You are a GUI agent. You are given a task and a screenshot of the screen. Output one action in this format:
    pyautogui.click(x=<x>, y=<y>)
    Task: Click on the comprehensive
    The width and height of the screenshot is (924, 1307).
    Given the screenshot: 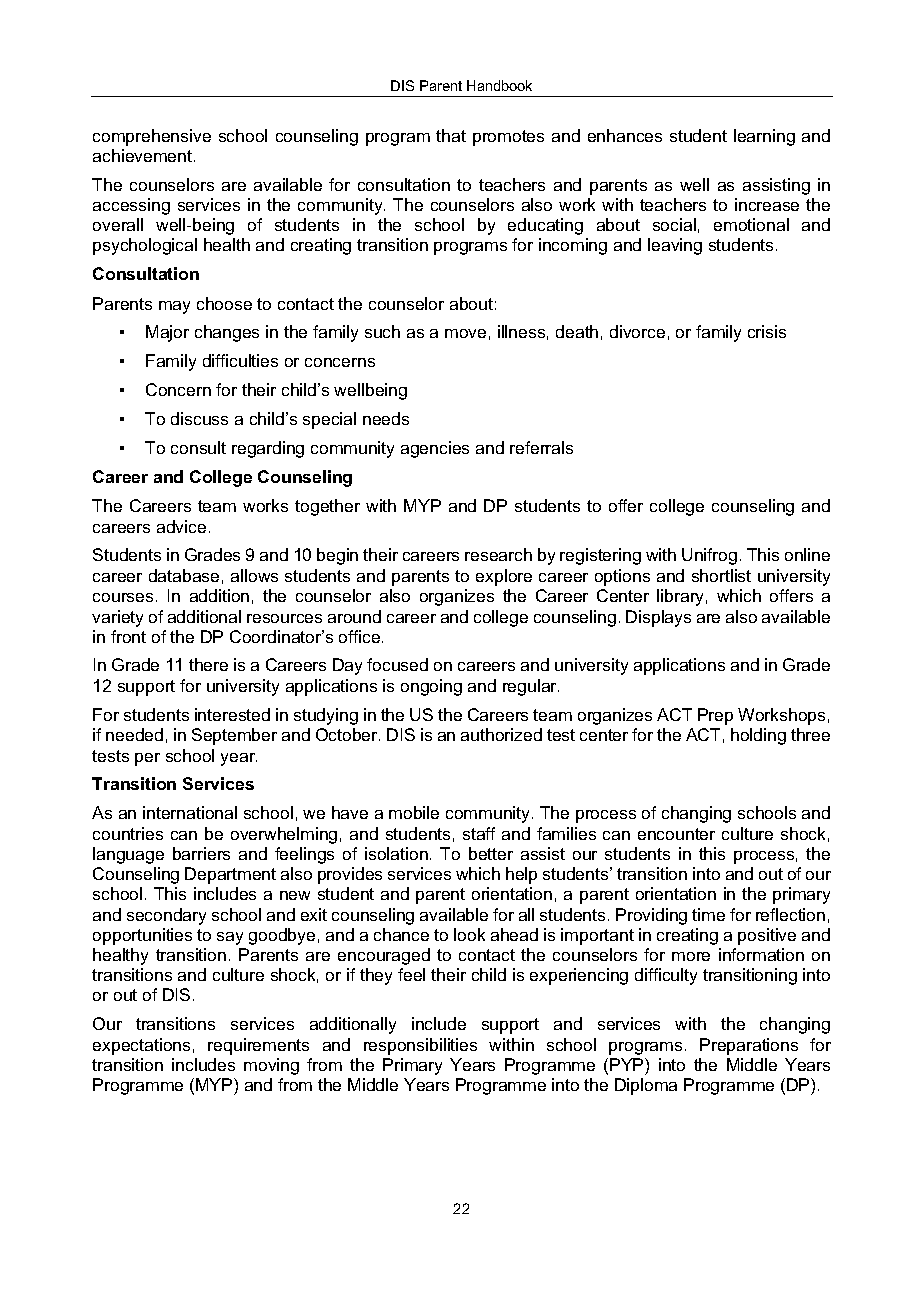 What is the action you would take?
    pyautogui.click(x=152, y=137)
